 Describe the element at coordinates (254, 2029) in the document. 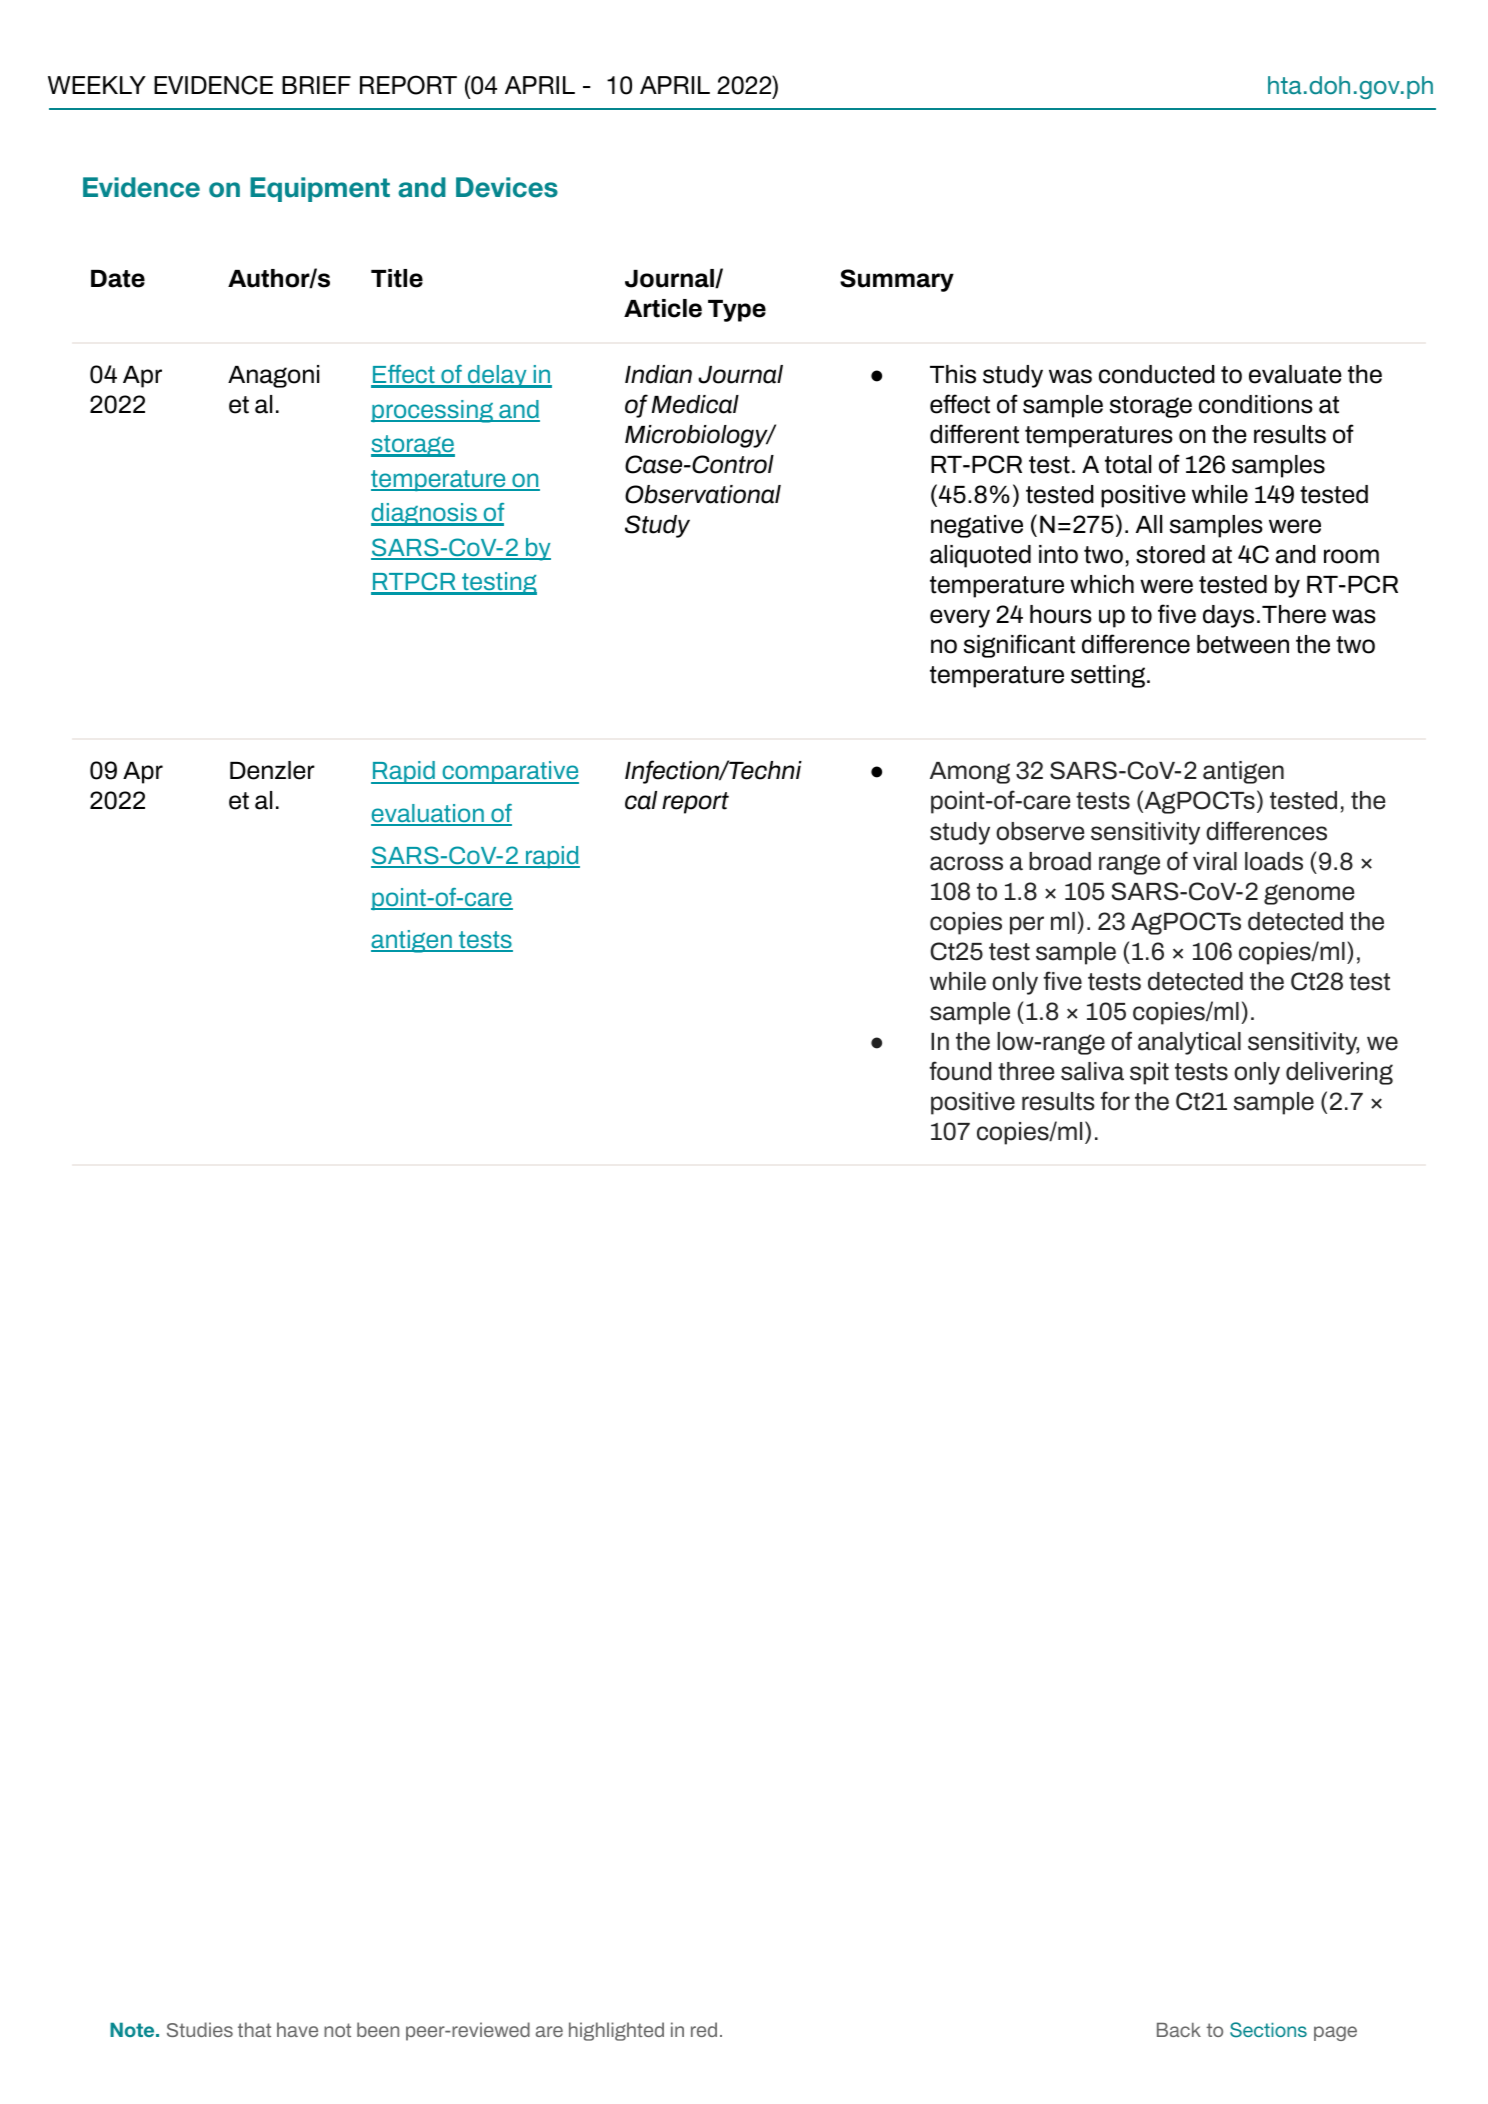

I see `that` at that location.
